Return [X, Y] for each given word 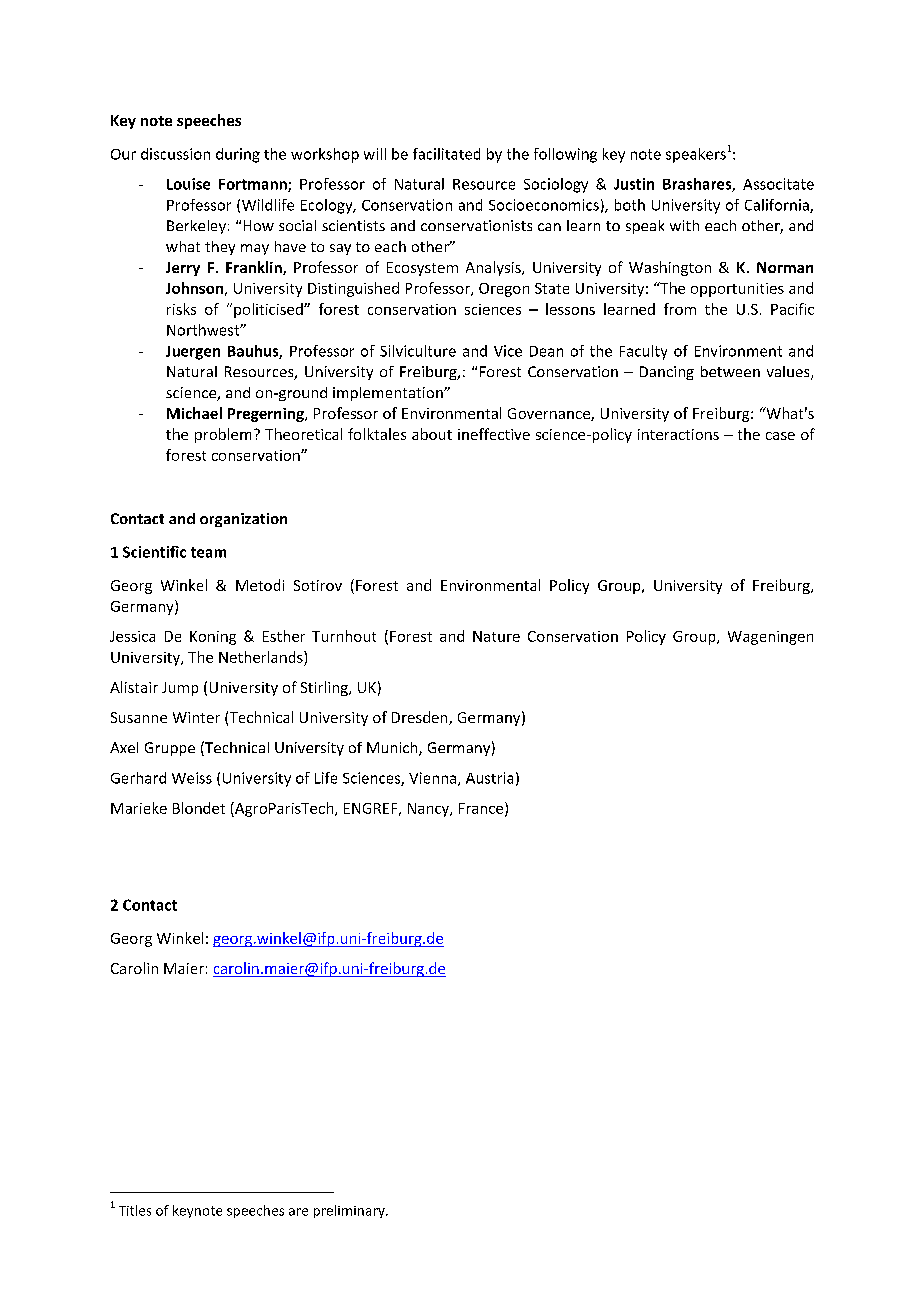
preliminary [350, 1211]
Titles [135, 1210]
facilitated [446, 154]
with [684, 225]
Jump [180, 689]
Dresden [421, 718]
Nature [496, 636]
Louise [188, 184]
